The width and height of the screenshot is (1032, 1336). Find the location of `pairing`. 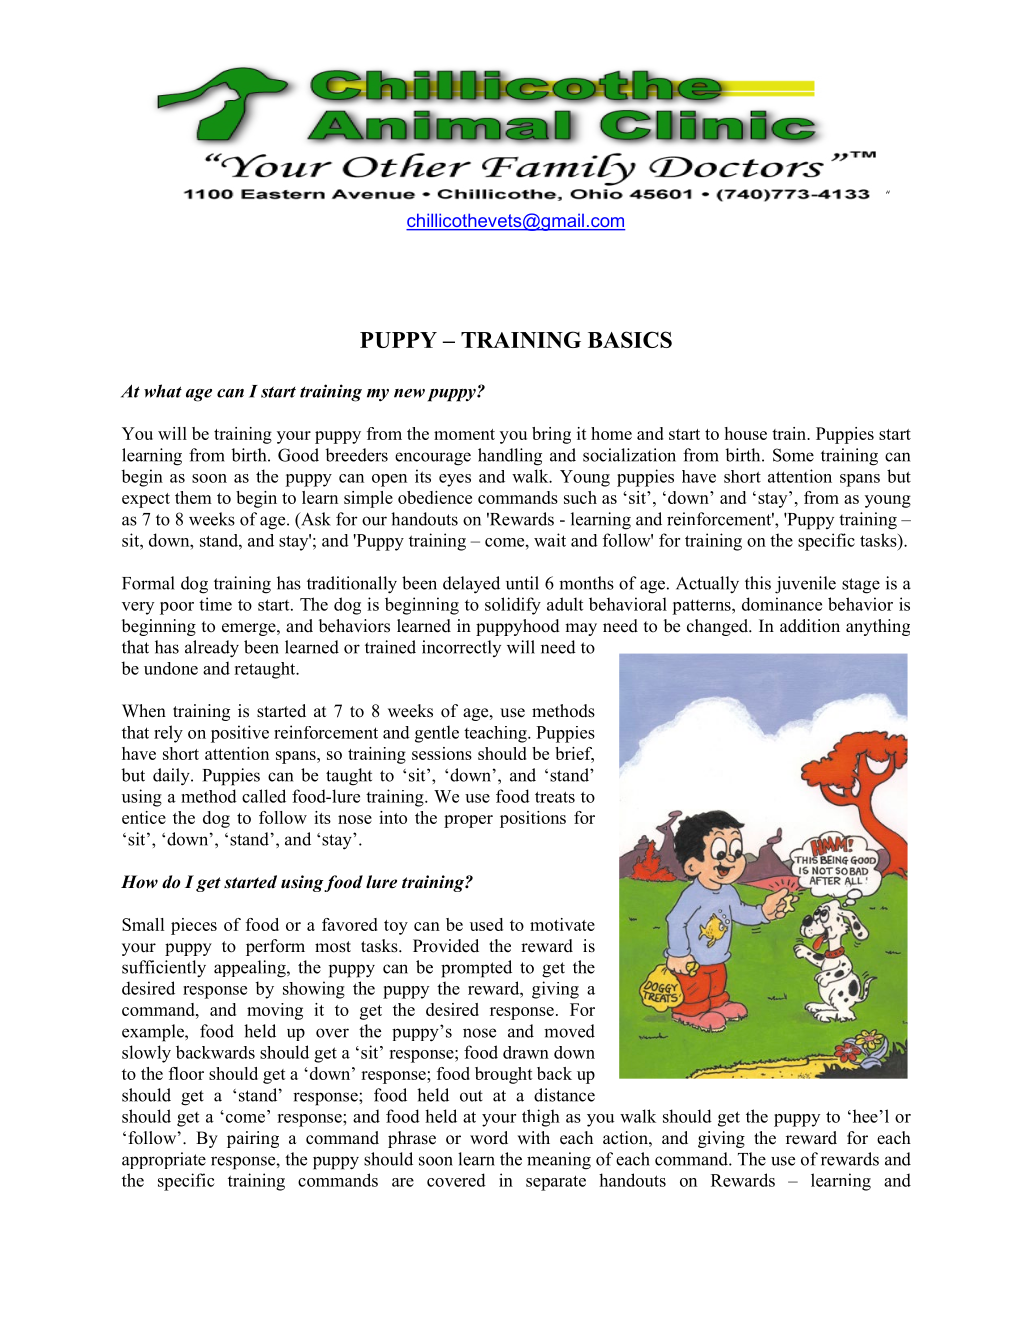

pairing is located at coordinates (253, 1139).
